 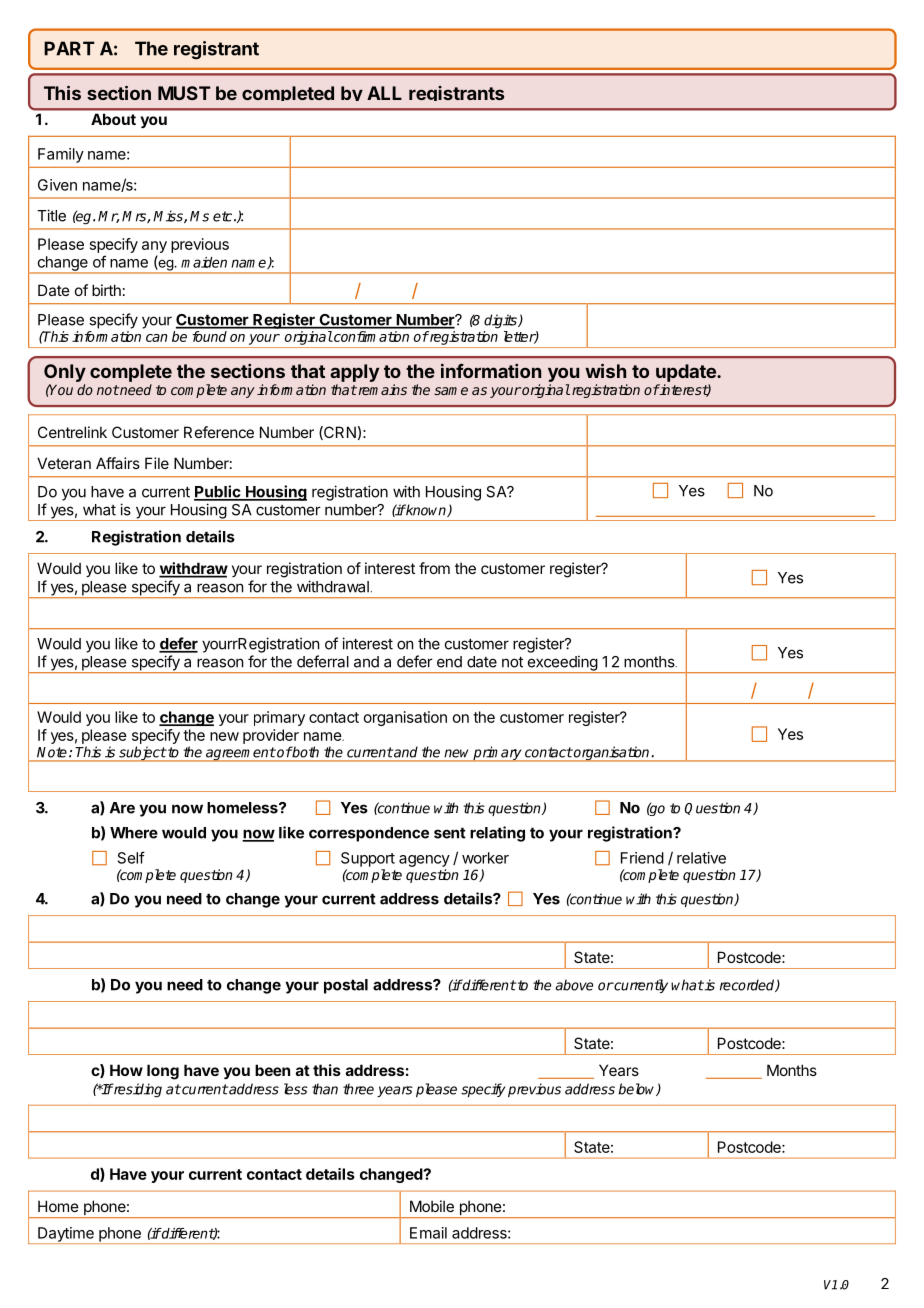 What do you see at coordinates (562, 664) in the screenshot?
I see `exceeding` at bounding box center [562, 664].
